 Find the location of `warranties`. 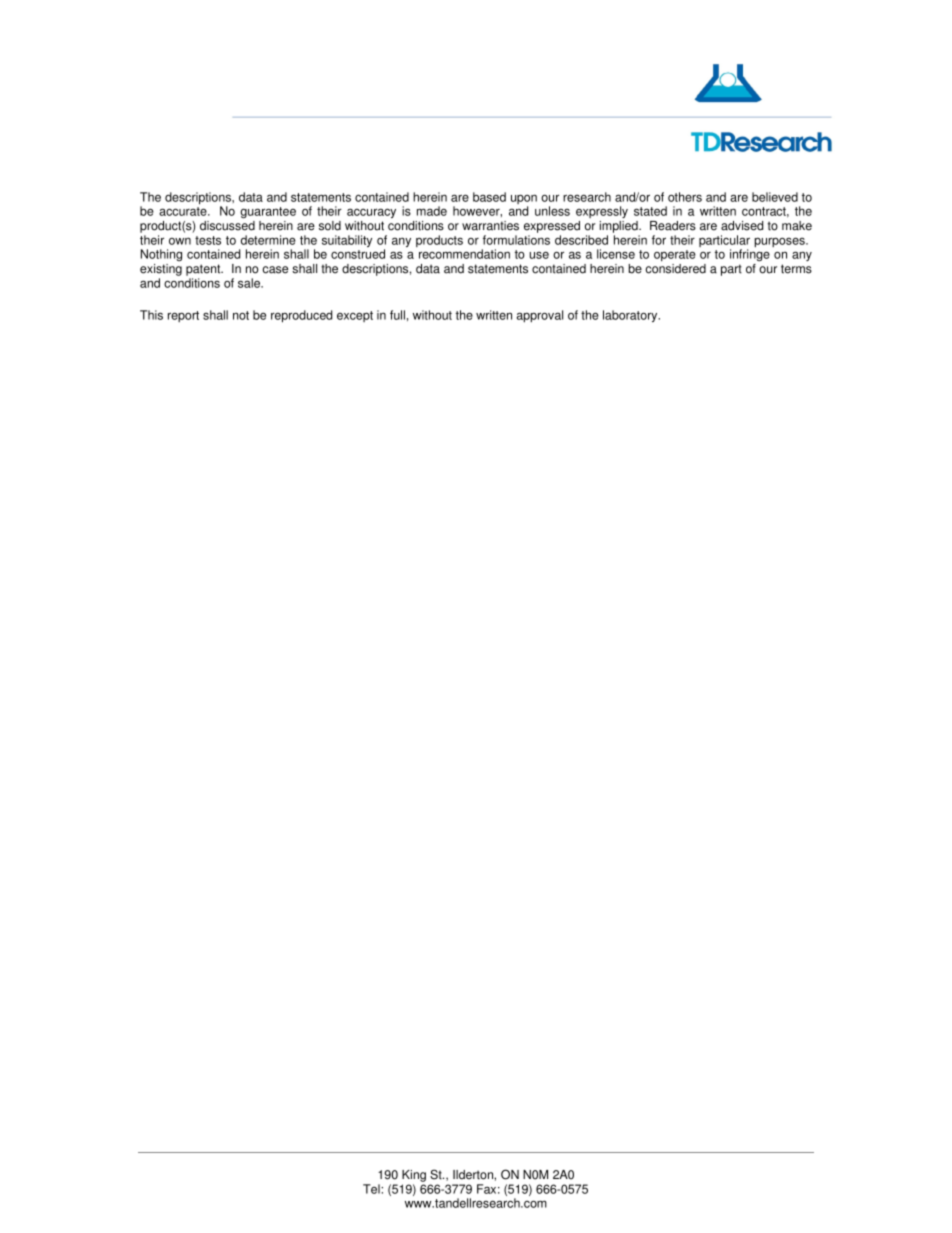

warranties is located at coordinates (490, 226).
